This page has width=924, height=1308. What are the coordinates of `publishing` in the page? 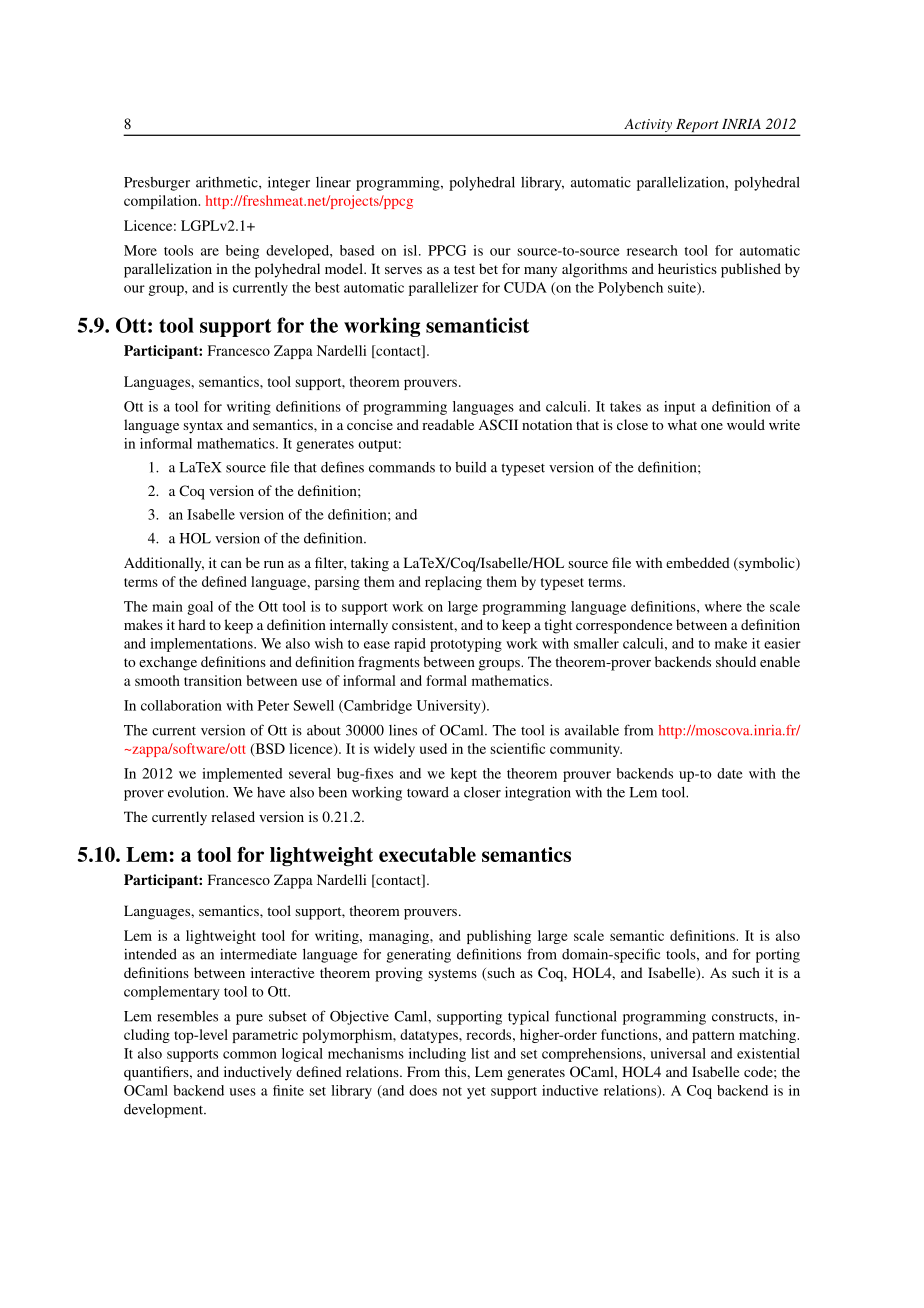 It's located at (499, 937).
